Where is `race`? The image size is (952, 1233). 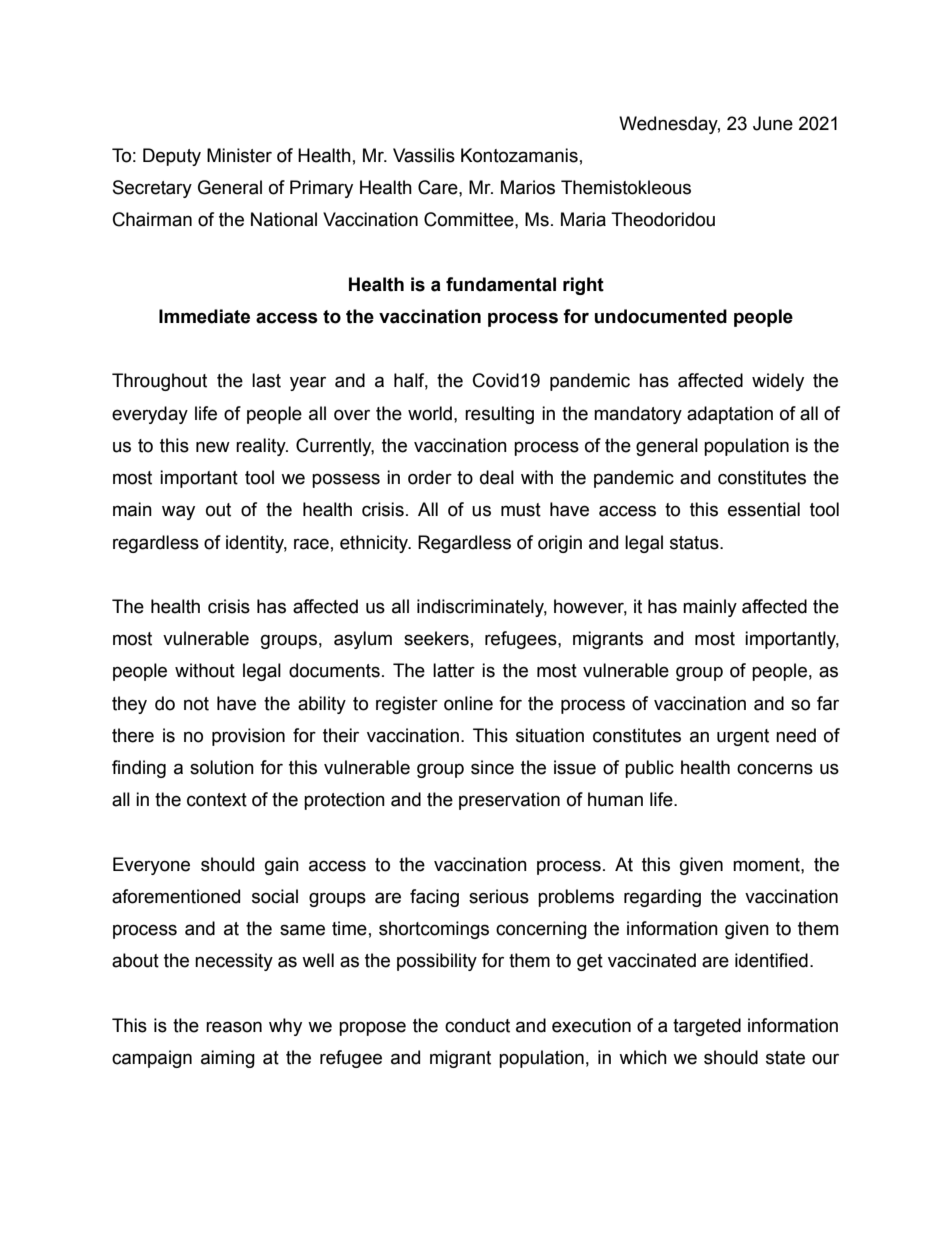
race is located at coordinates (311, 544).
